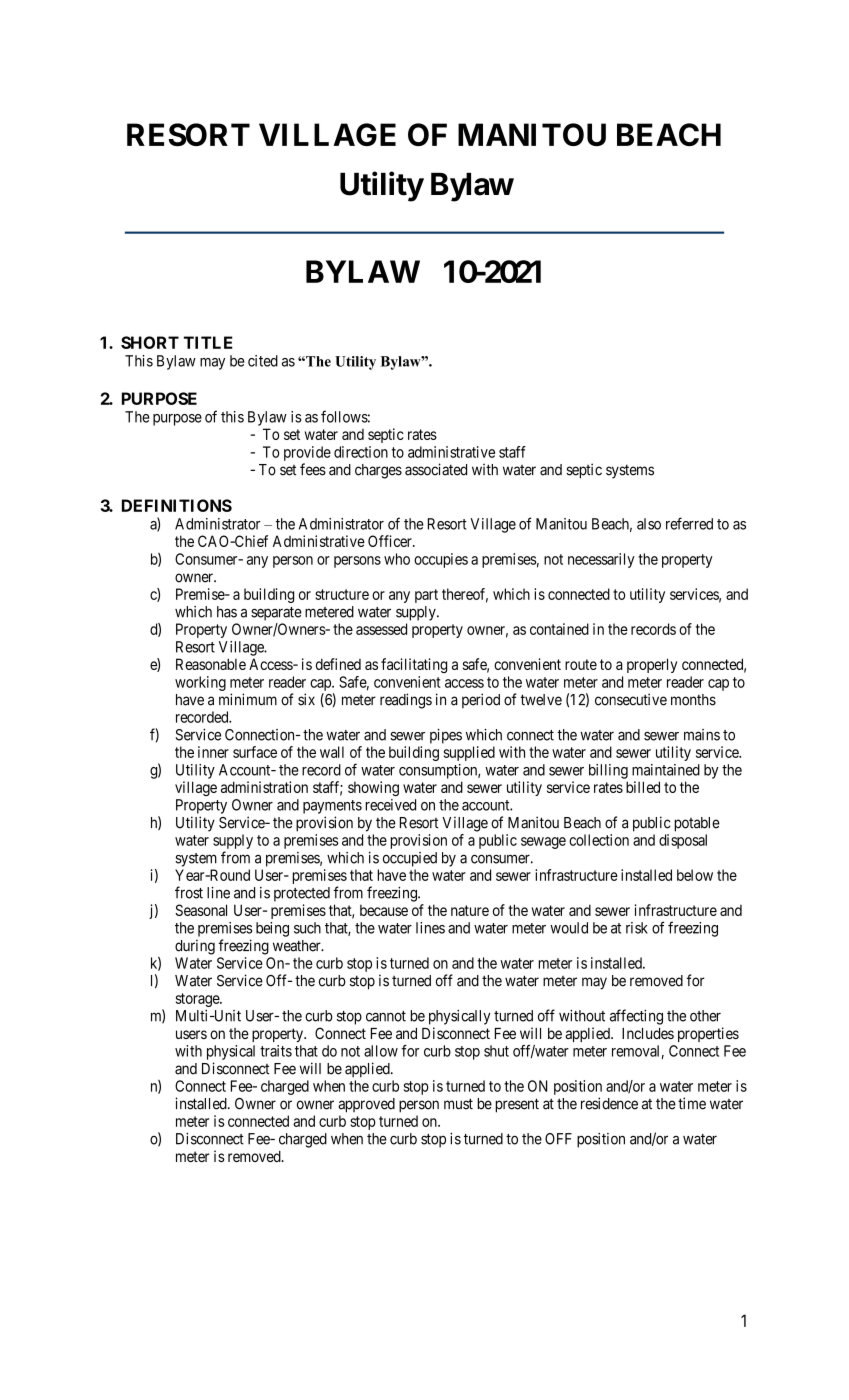 The width and height of the screenshot is (849, 1400). I want to click on occupied, so click(410, 859).
